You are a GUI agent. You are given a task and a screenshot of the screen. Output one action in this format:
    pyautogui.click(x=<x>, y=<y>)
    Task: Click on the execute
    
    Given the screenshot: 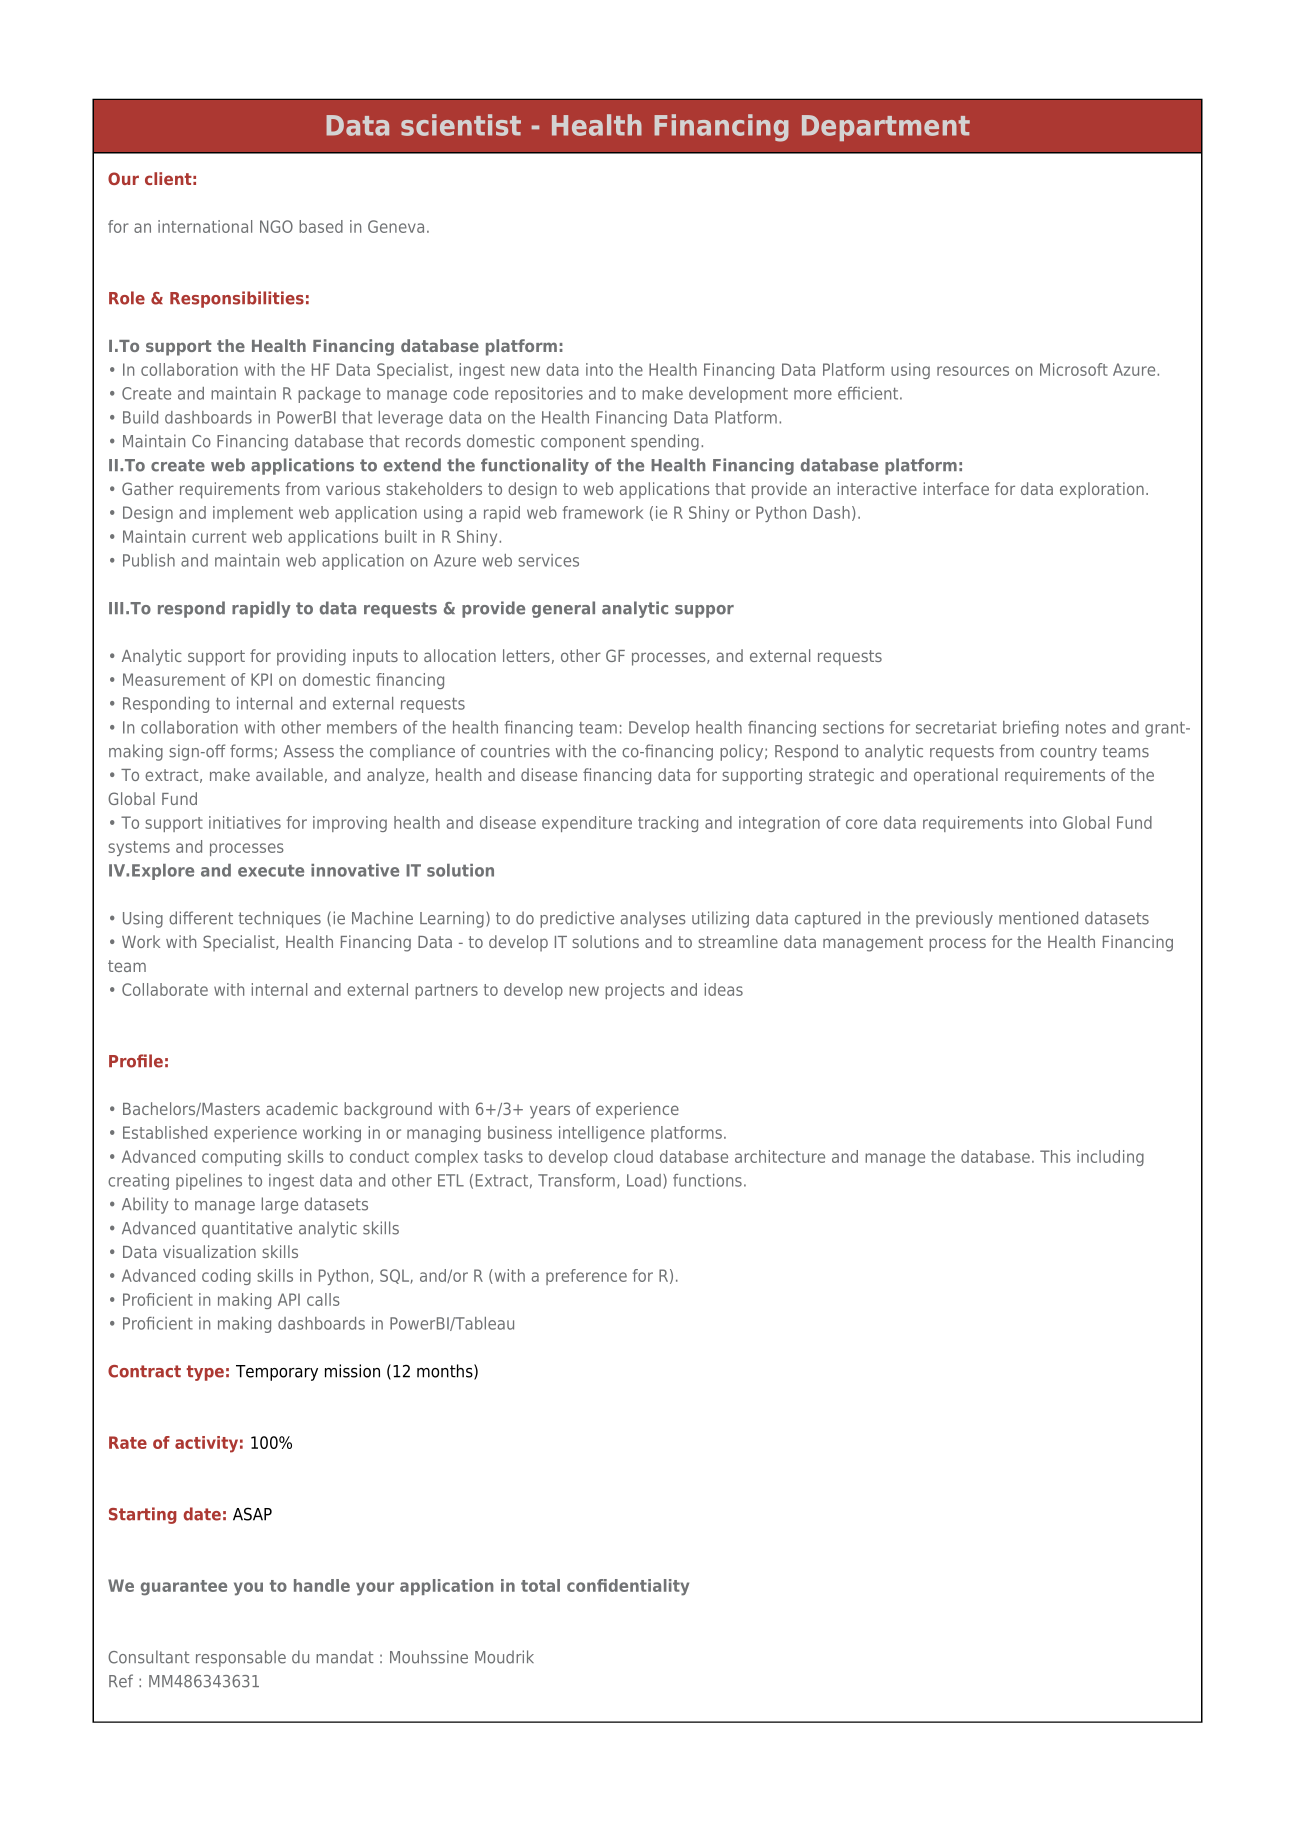 What is the action you would take?
    pyautogui.click(x=271, y=871)
